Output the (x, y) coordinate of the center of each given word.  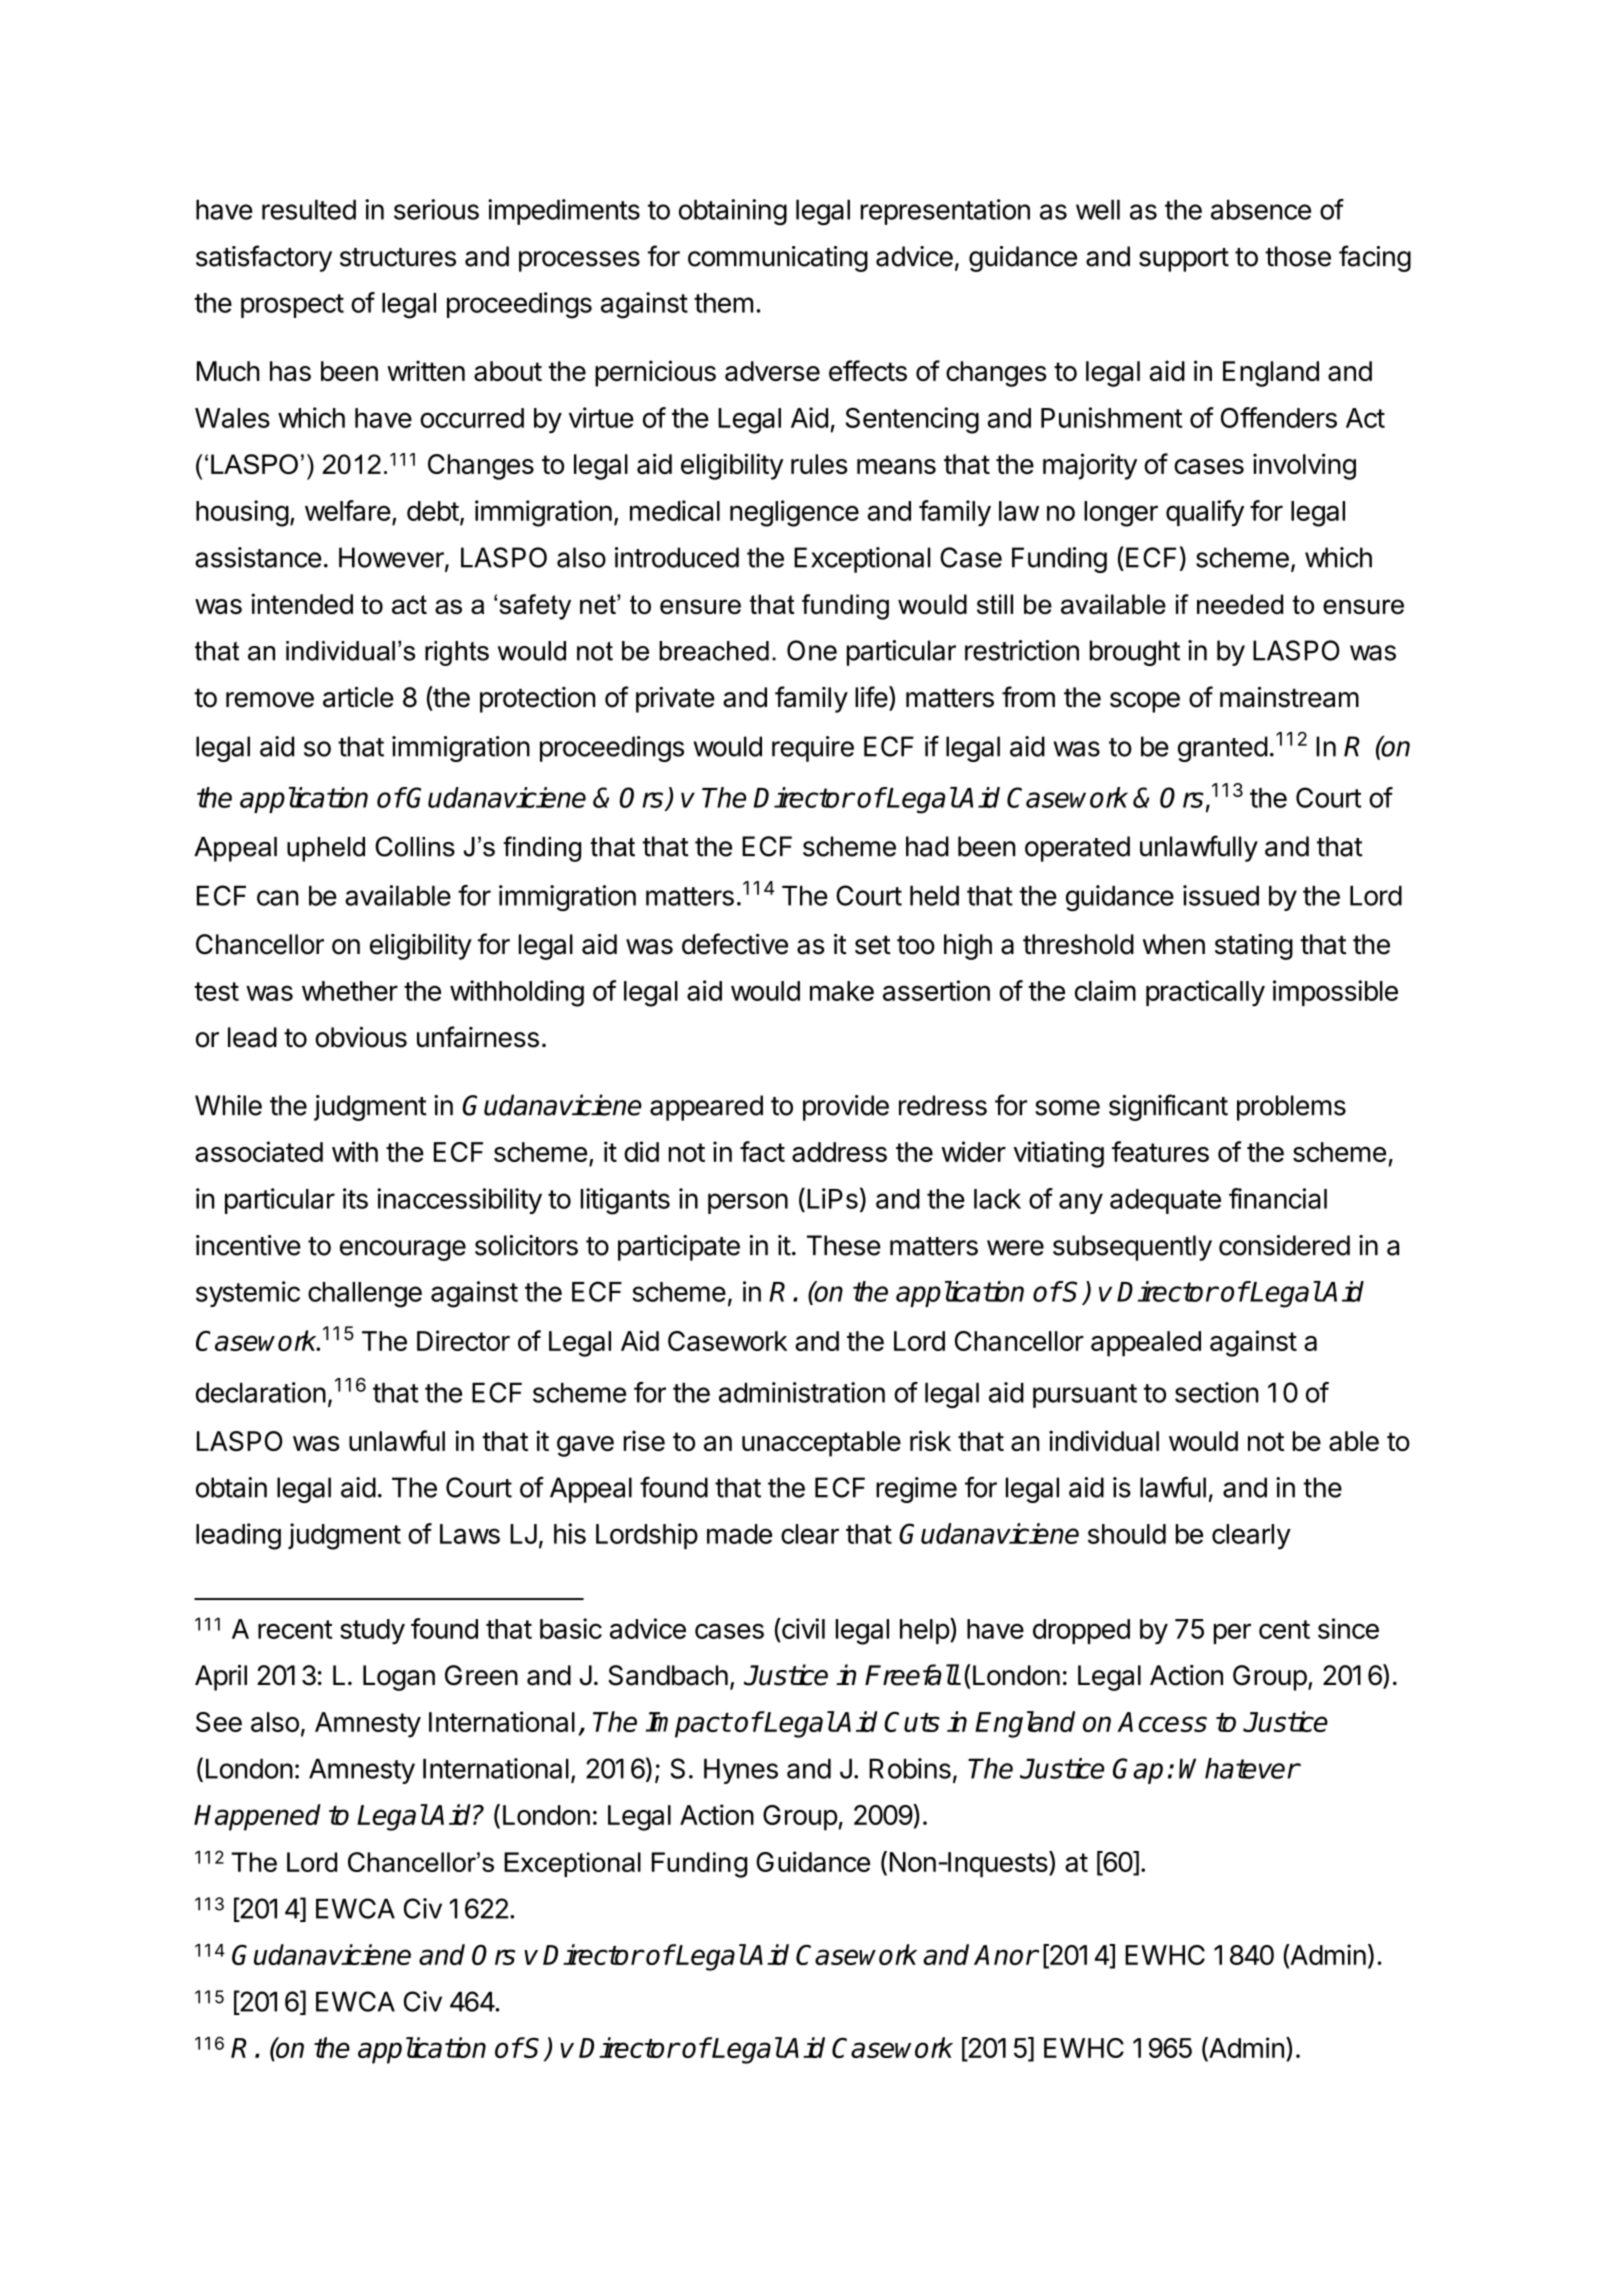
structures (398, 257)
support (1184, 260)
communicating (778, 259)
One (812, 650)
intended (302, 603)
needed (1240, 604)
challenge (365, 1295)
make (842, 991)
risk (930, 1440)
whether (350, 991)
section (1217, 1392)
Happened (257, 1817)
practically (1205, 993)
